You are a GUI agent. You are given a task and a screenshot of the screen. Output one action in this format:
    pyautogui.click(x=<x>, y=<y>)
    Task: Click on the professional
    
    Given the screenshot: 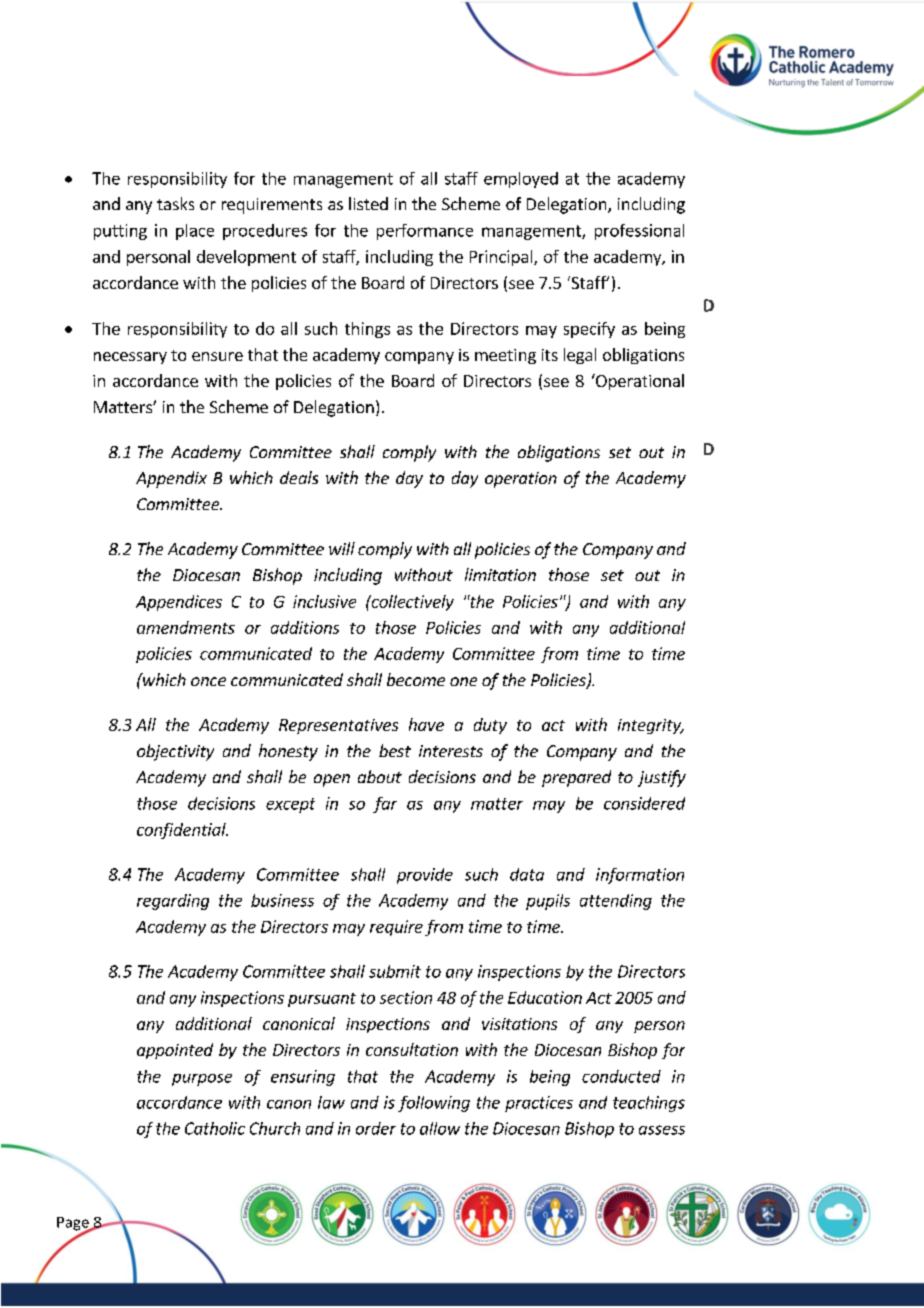 What is the action you would take?
    pyautogui.click(x=639, y=232)
